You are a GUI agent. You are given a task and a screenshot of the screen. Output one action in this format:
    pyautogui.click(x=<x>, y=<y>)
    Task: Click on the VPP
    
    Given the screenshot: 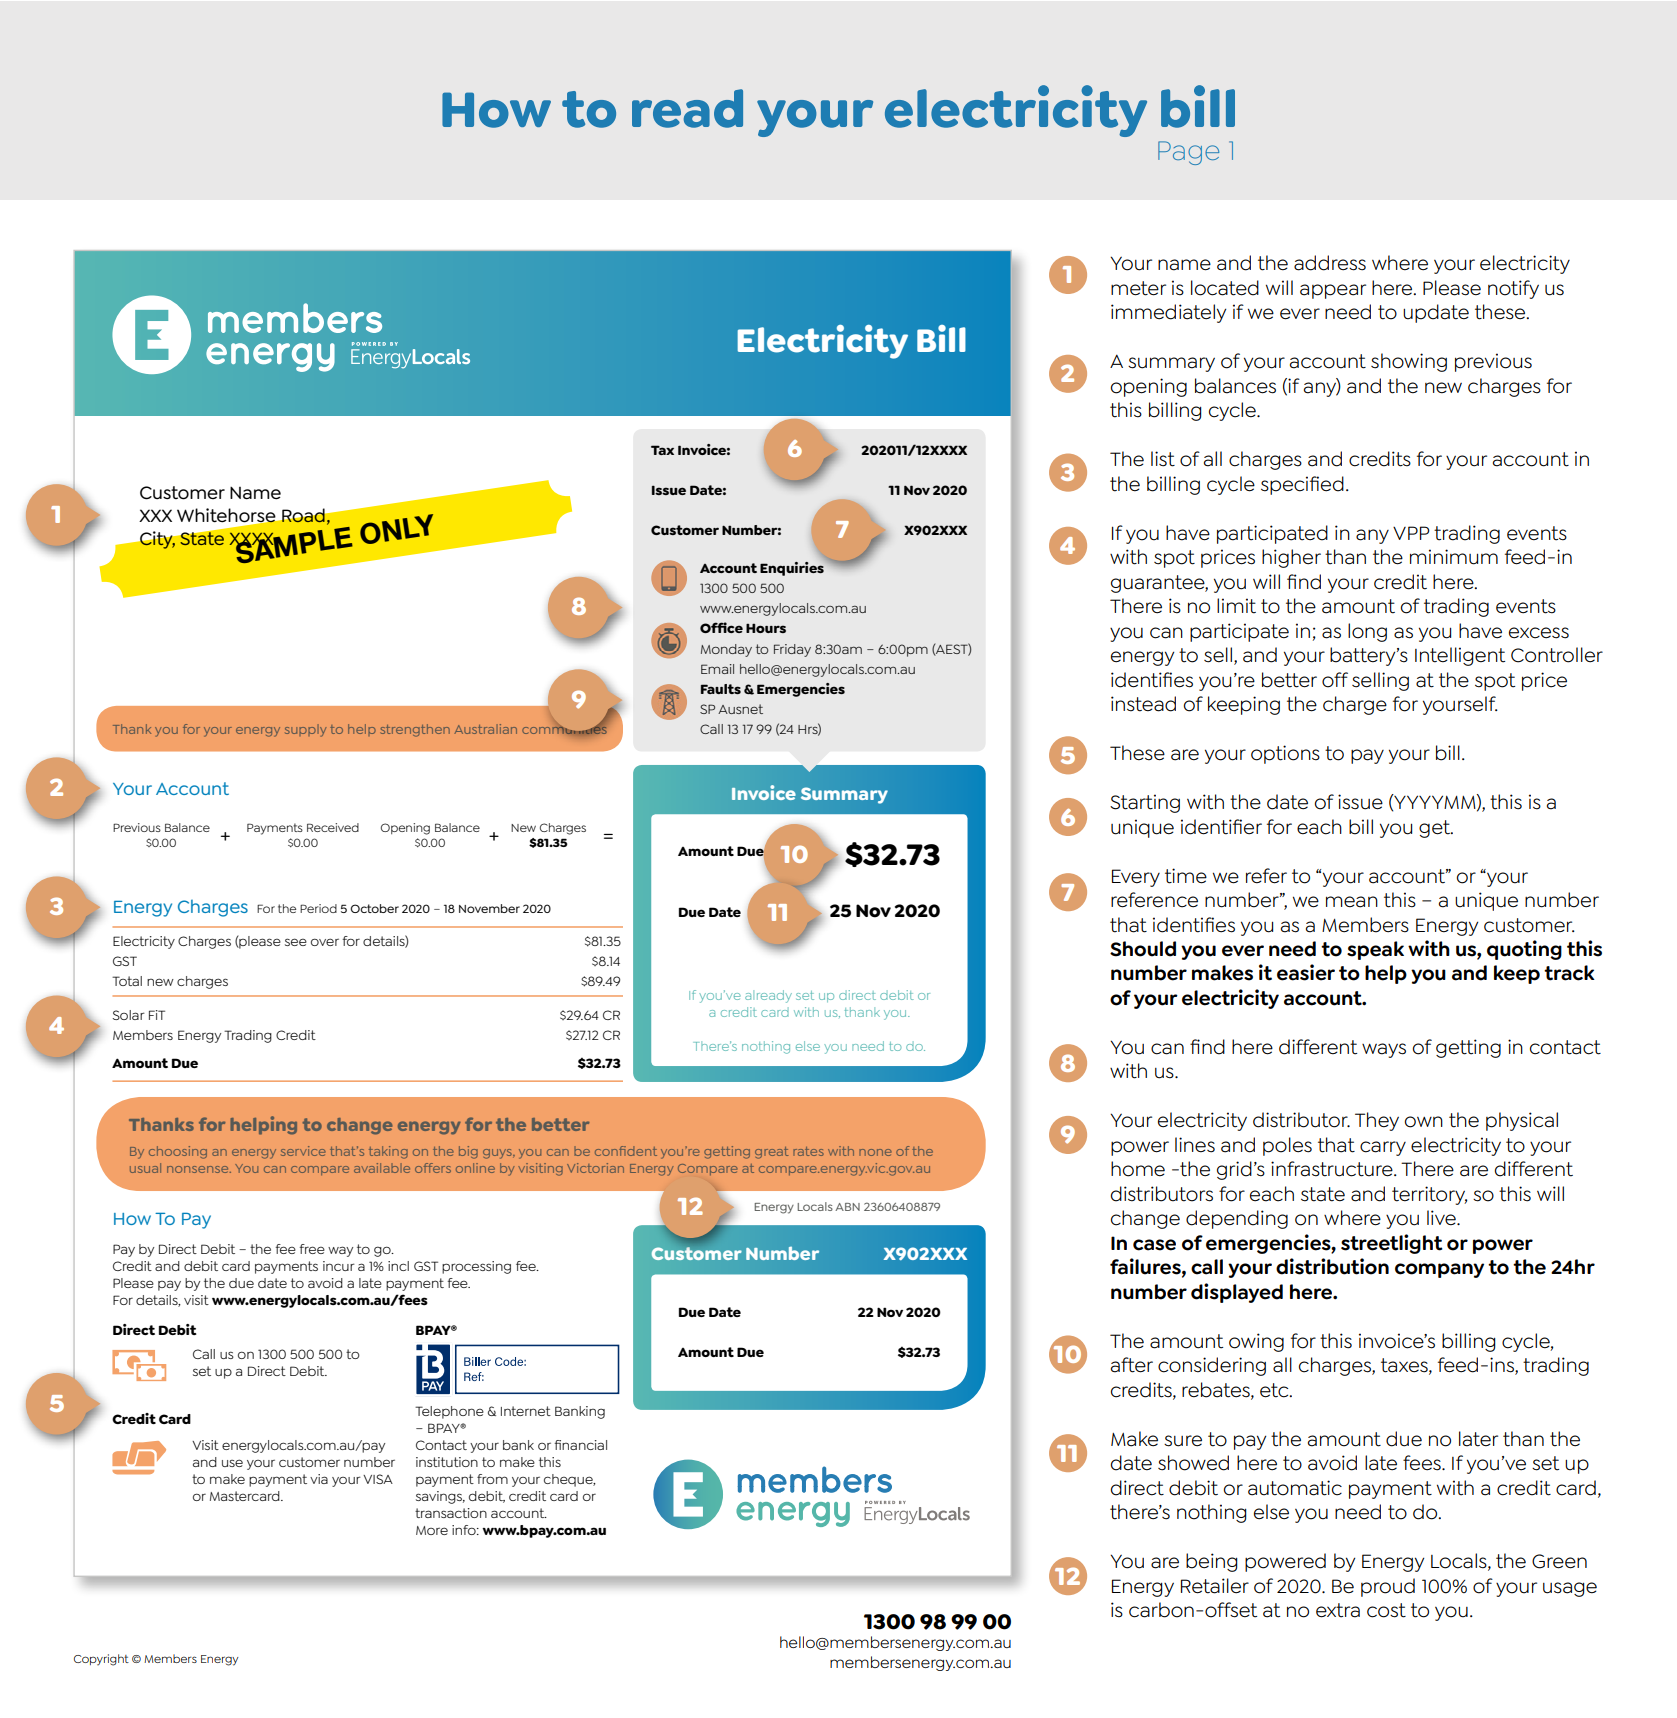 What is the action you would take?
    pyautogui.click(x=1411, y=533)
